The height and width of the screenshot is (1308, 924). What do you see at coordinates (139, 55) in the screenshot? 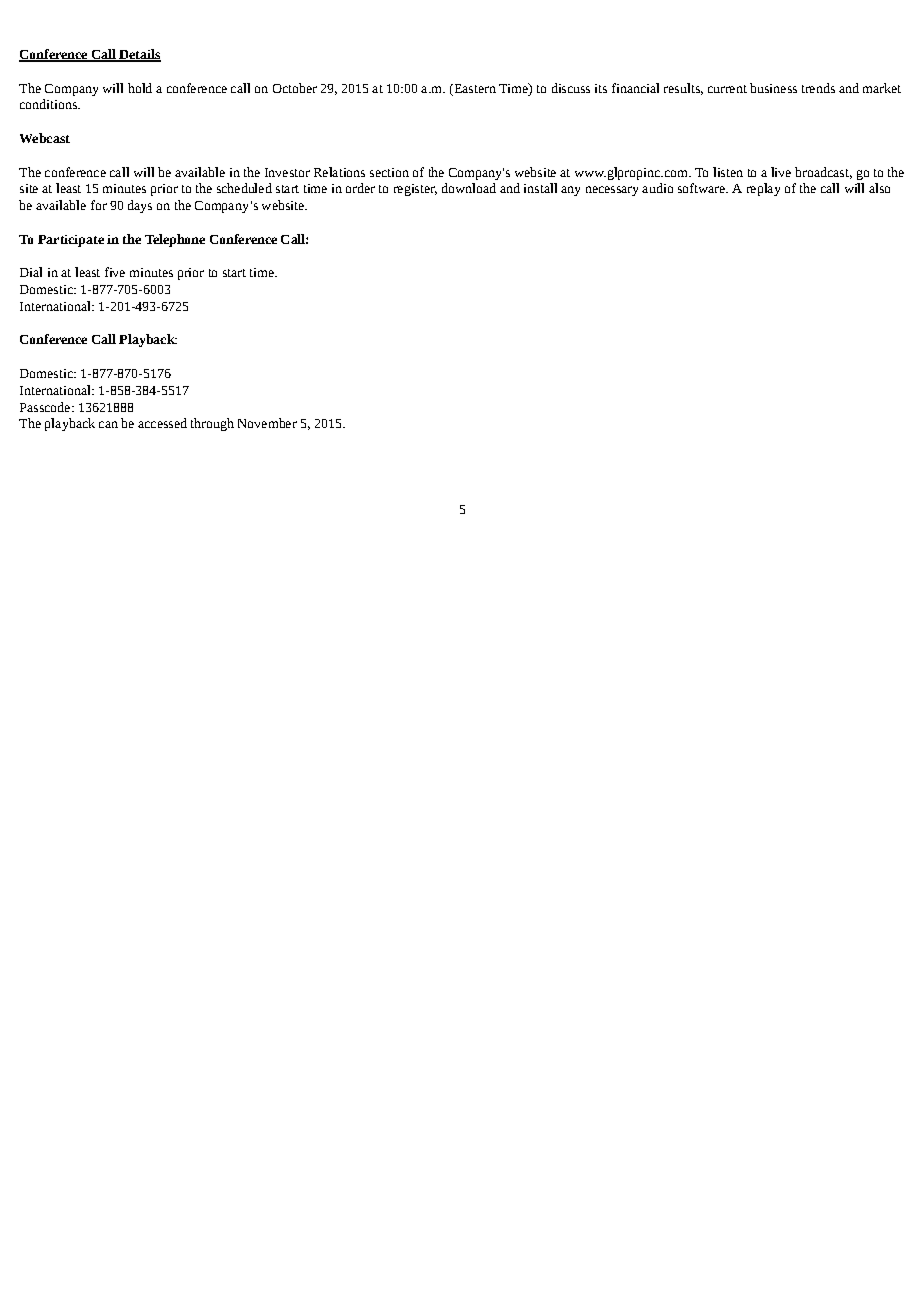
I see `Details` at bounding box center [139, 55].
